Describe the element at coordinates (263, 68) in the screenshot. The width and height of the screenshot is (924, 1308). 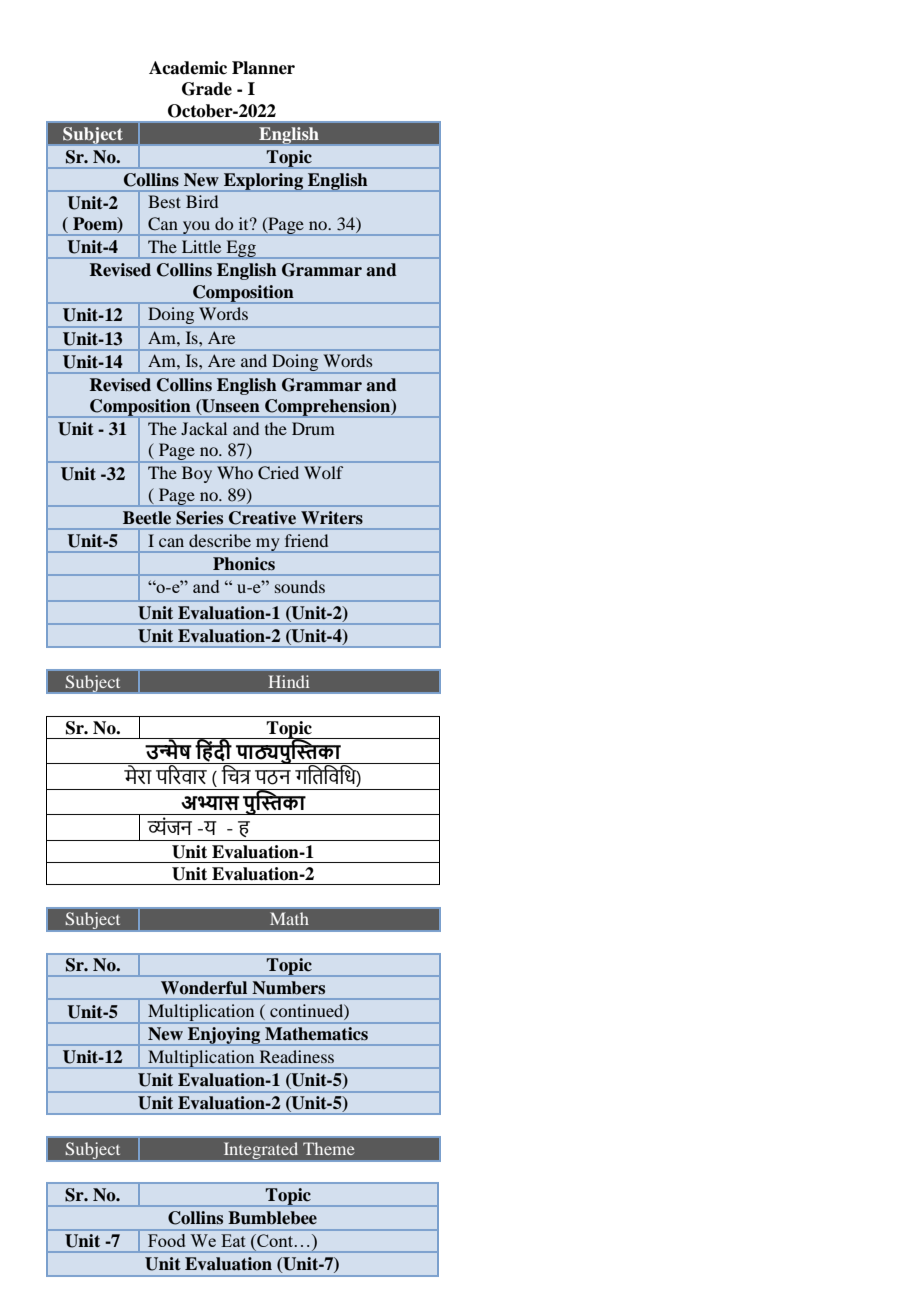
I see `Planner` at that location.
